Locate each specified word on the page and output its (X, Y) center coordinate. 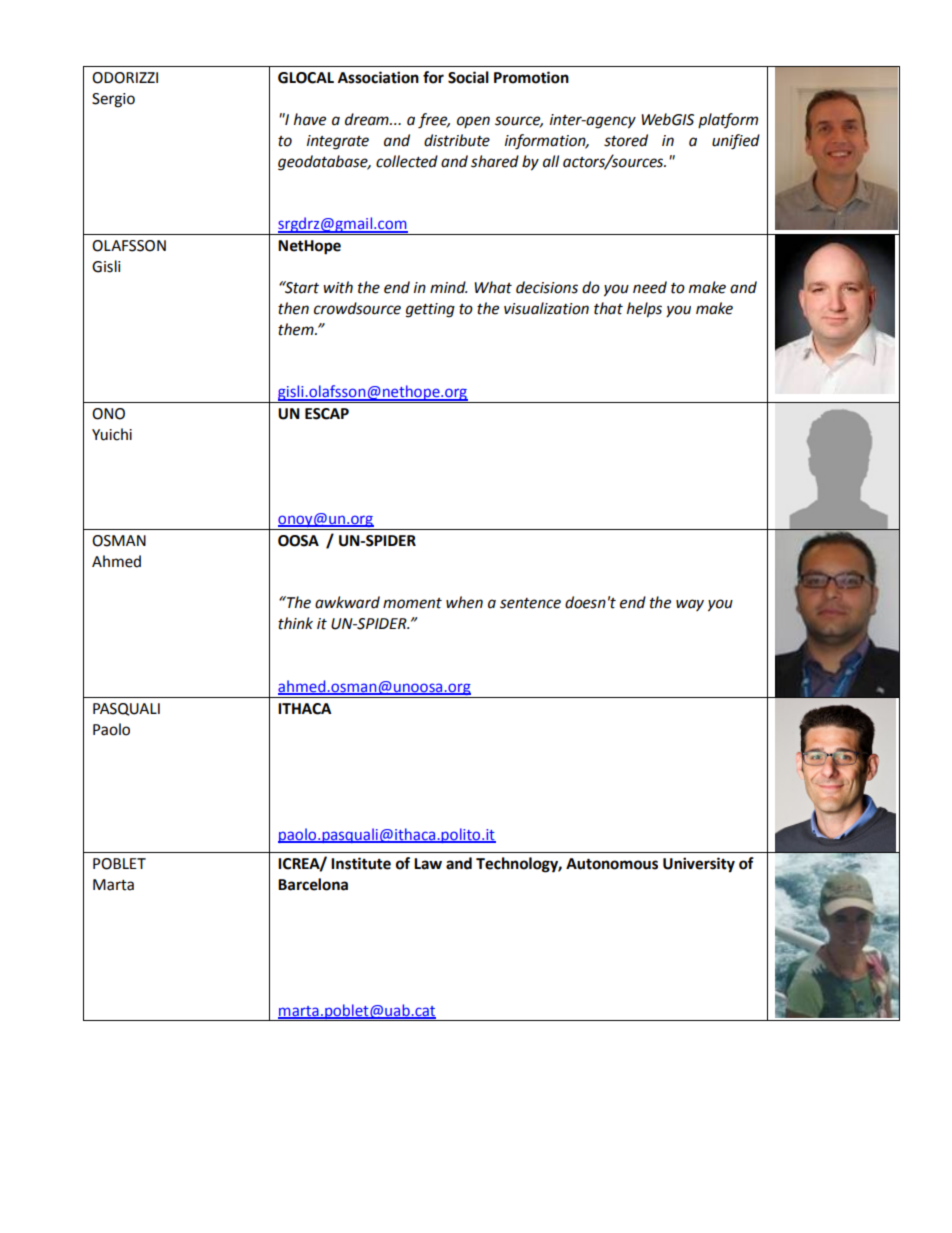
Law (428, 864)
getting (430, 310)
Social (468, 77)
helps (644, 310)
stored (626, 140)
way (690, 605)
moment (412, 603)
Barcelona (313, 884)
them (297, 329)
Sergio (113, 100)
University (699, 865)
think (295, 623)
